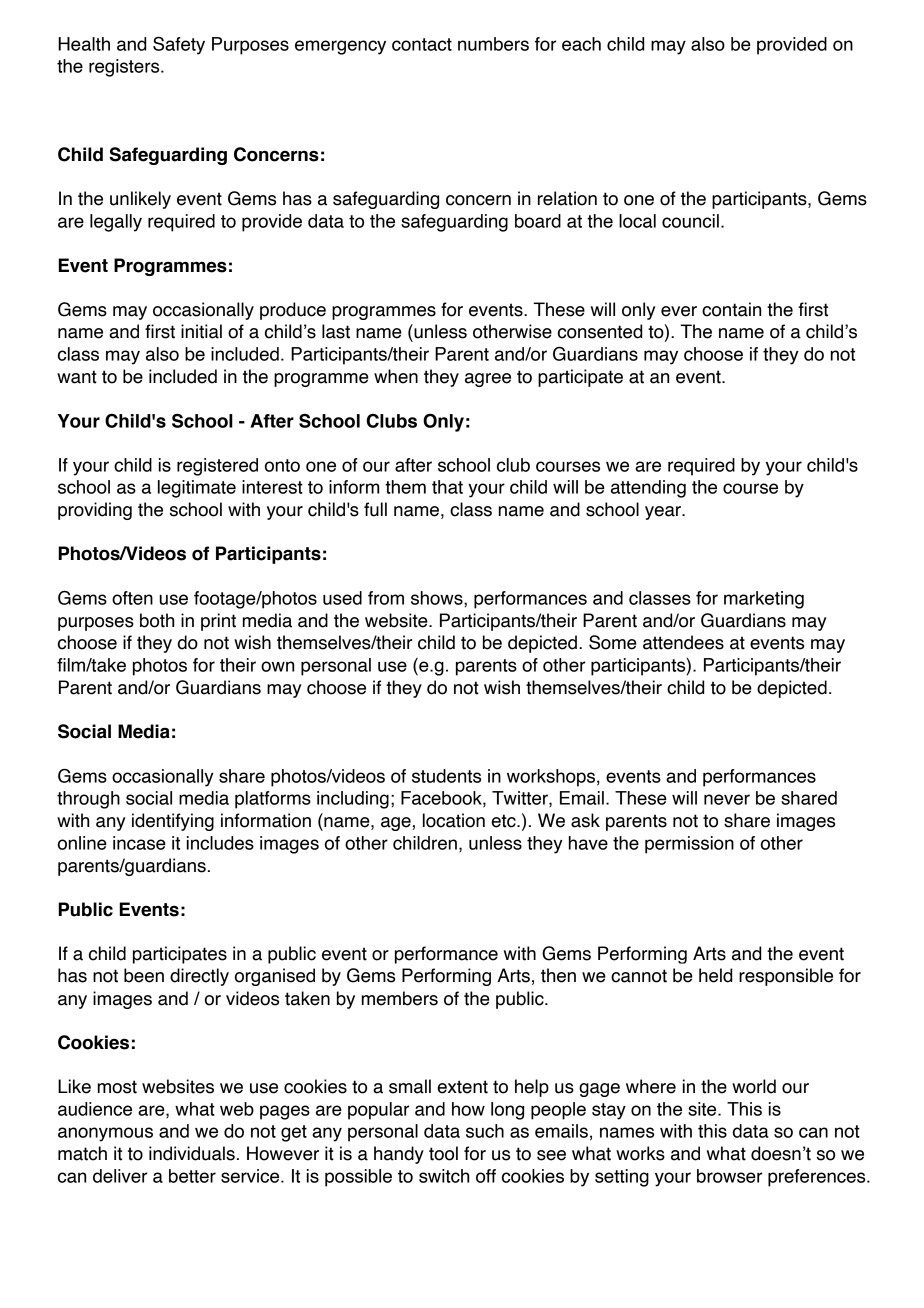 The image size is (924, 1308). Describe the element at coordinates (192, 1153) in the screenshot. I see `individuals` at that location.
